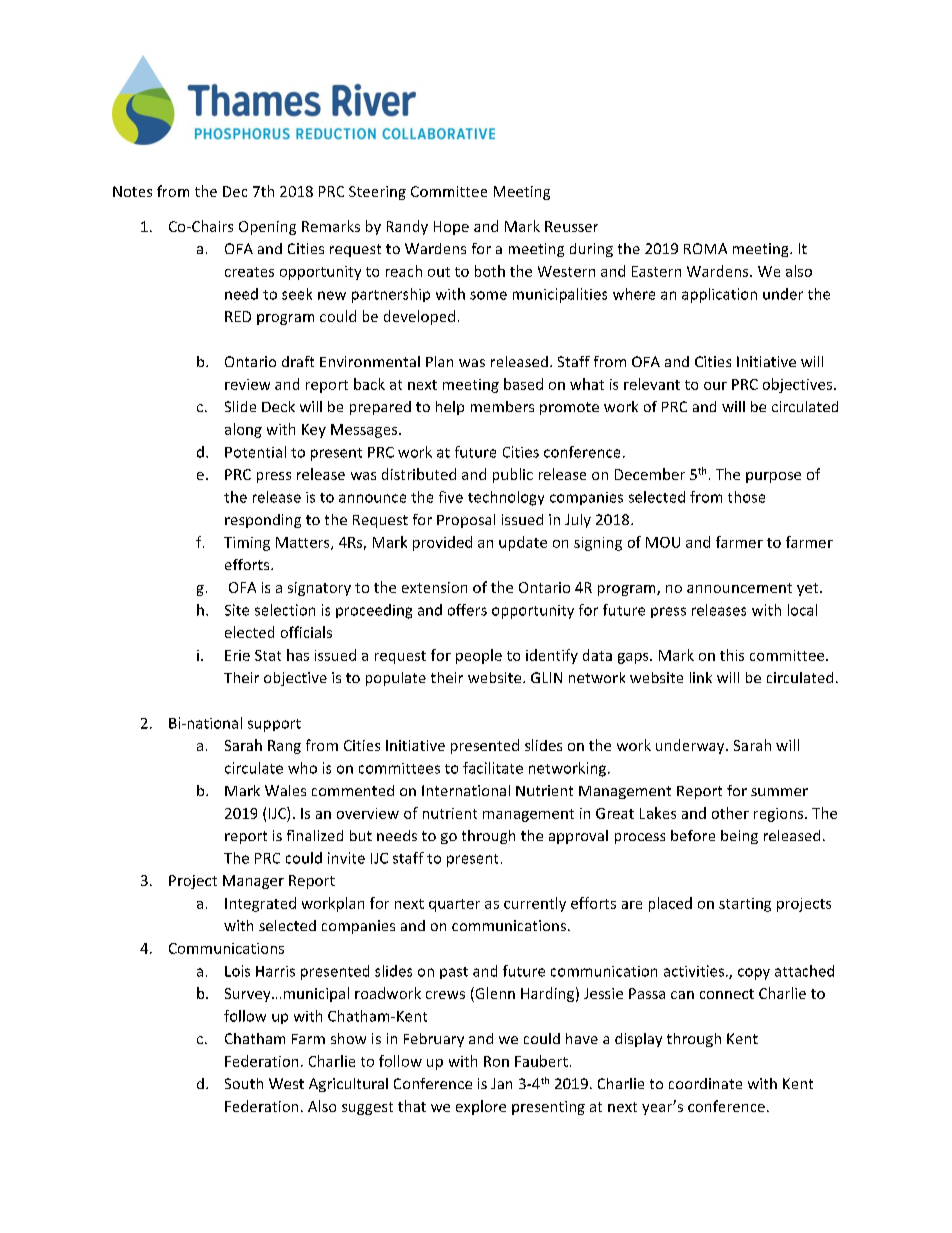  Describe the element at coordinates (479, 656) in the page. I see `people` at that location.
